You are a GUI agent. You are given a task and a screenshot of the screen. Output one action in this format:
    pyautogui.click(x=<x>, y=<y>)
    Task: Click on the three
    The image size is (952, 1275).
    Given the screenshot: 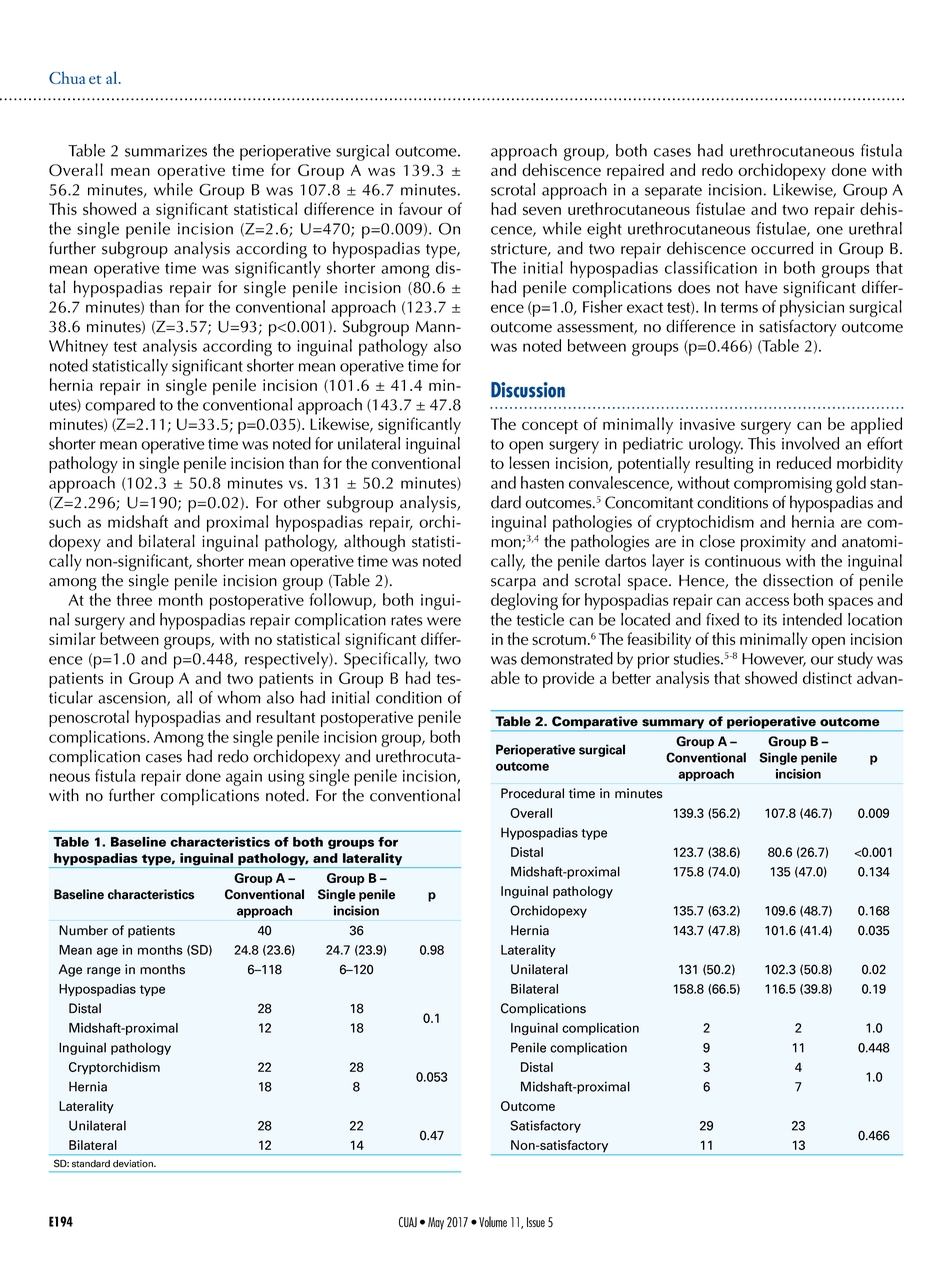 What is the action you would take?
    pyautogui.click(x=134, y=599)
